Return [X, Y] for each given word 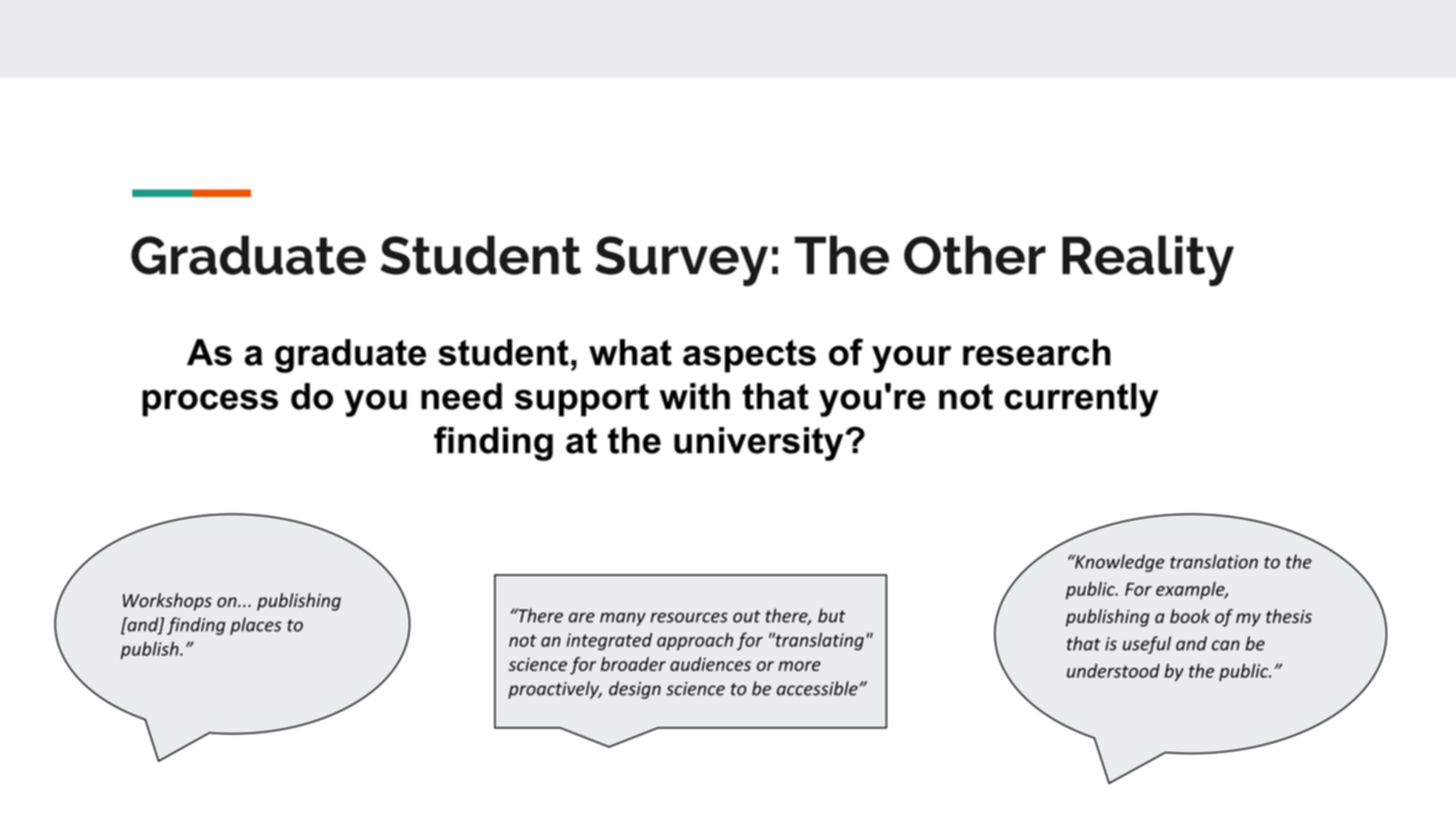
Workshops [167, 602]
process [210, 403]
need [461, 396]
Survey [681, 261]
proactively [554, 690]
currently [1082, 400]
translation [1214, 561]
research [1037, 352]
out [747, 616]
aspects [749, 356]
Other [975, 255]
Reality [1148, 260]
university [758, 444]
